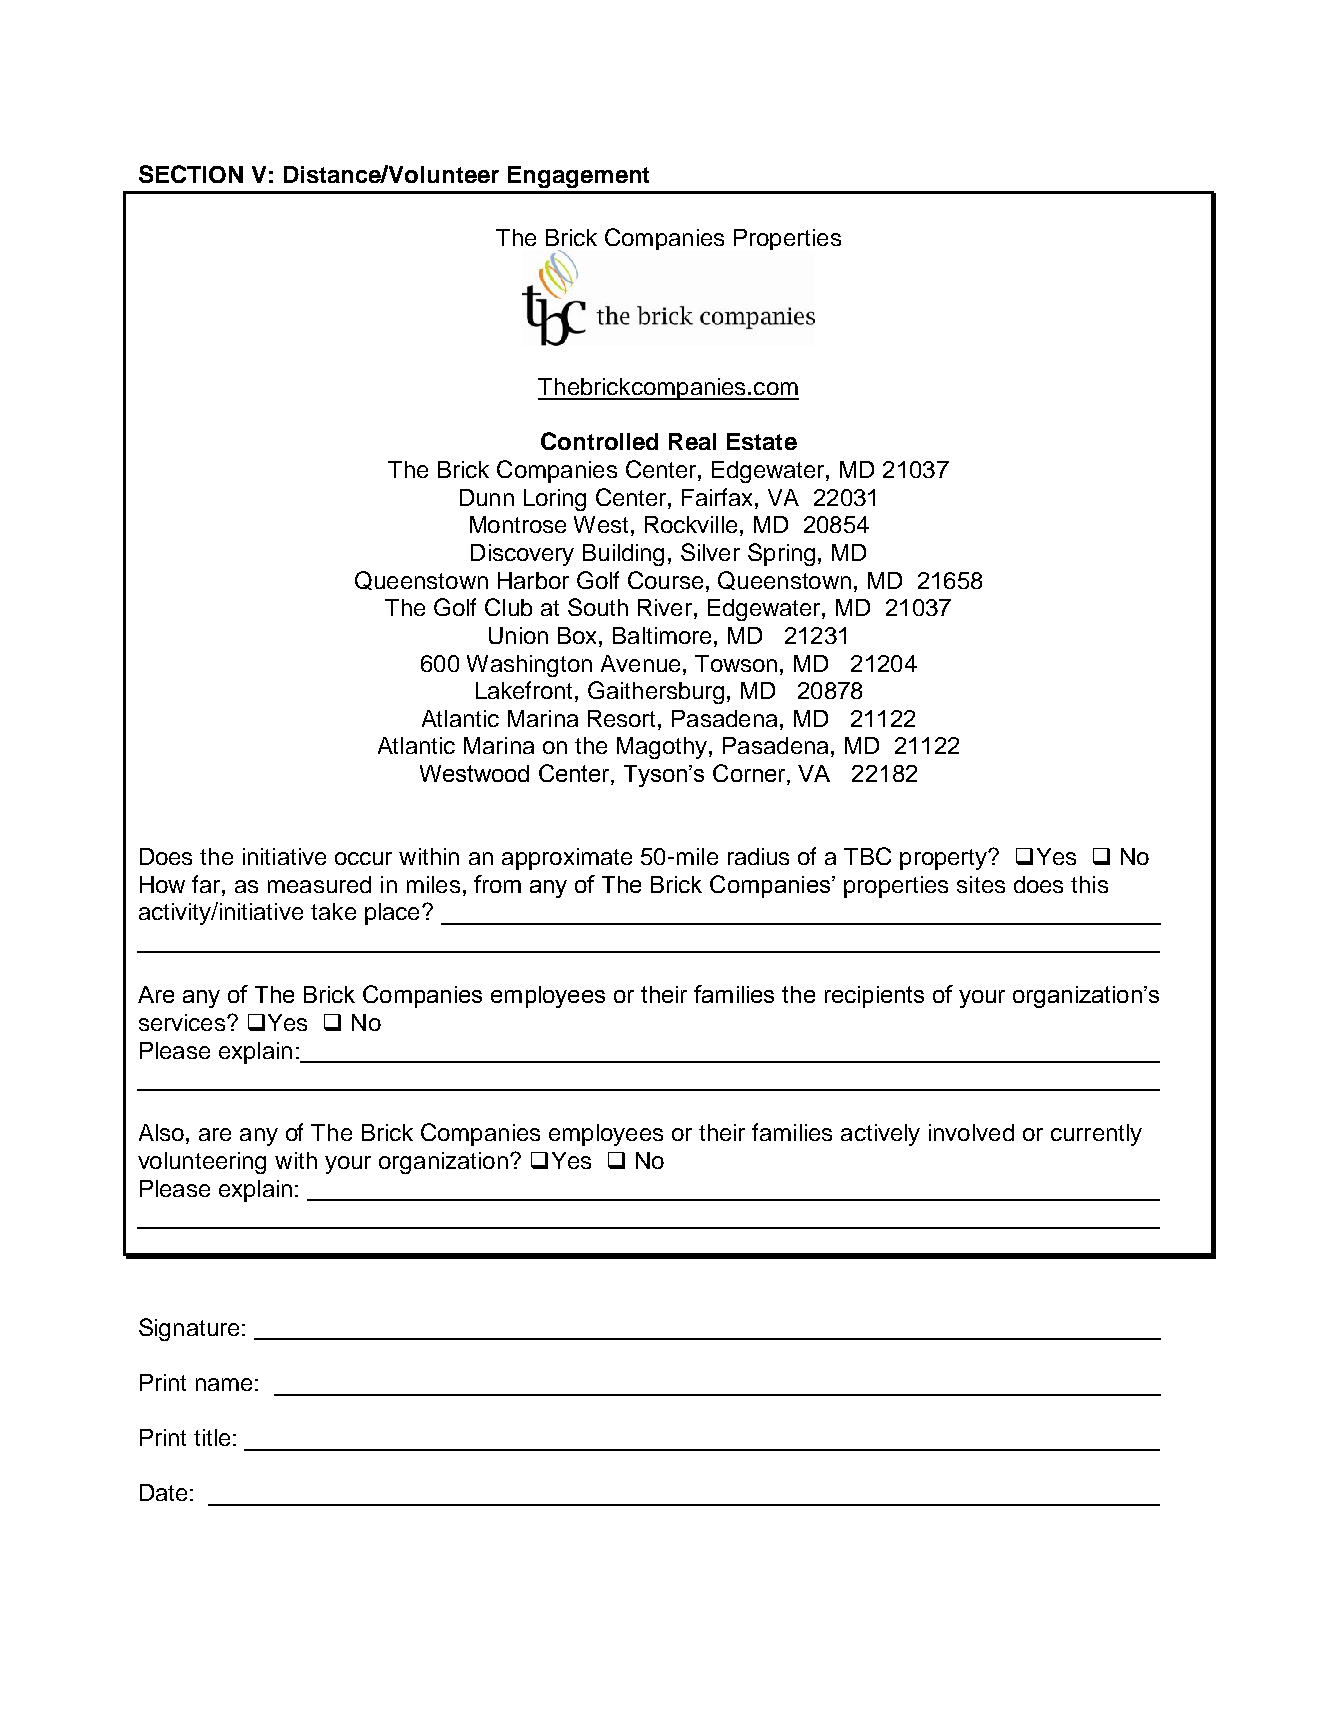  I want to click on Controlled, so click(599, 441).
